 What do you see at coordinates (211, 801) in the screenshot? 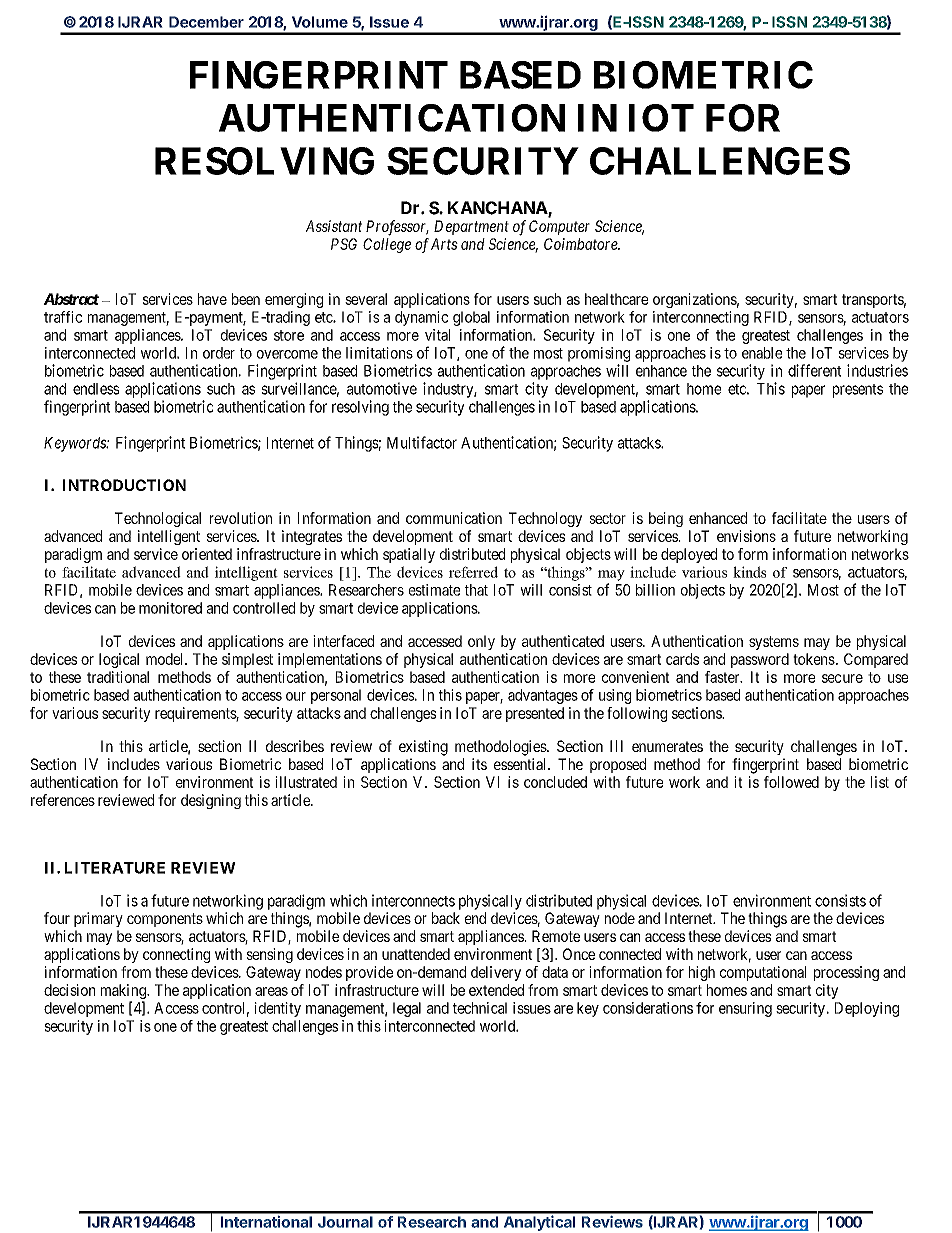
I see `designing` at bounding box center [211, 801].
